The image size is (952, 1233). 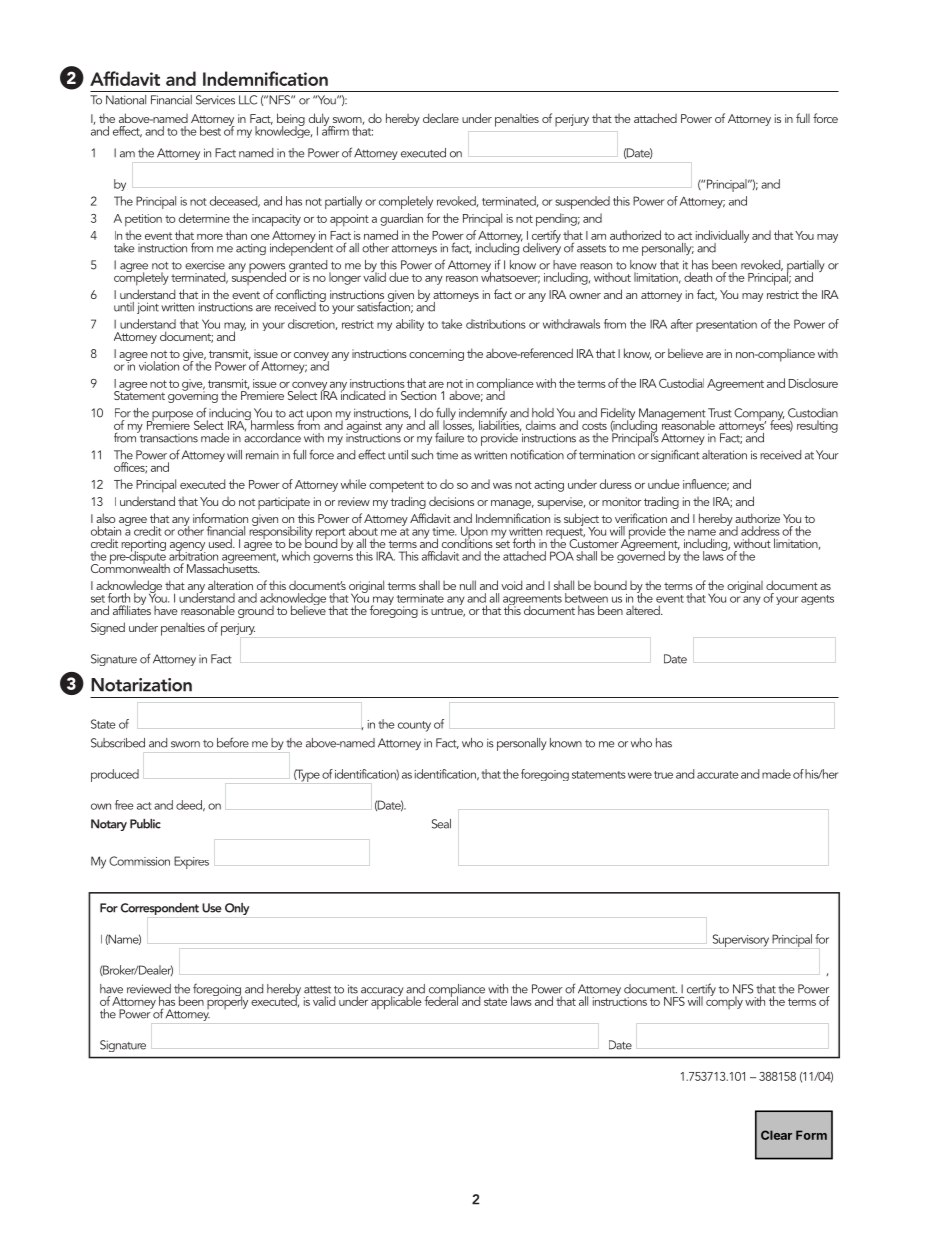 What do you see at coordinates (414, 726) in the image?
I see `county` at bounding box center [414, 726].
